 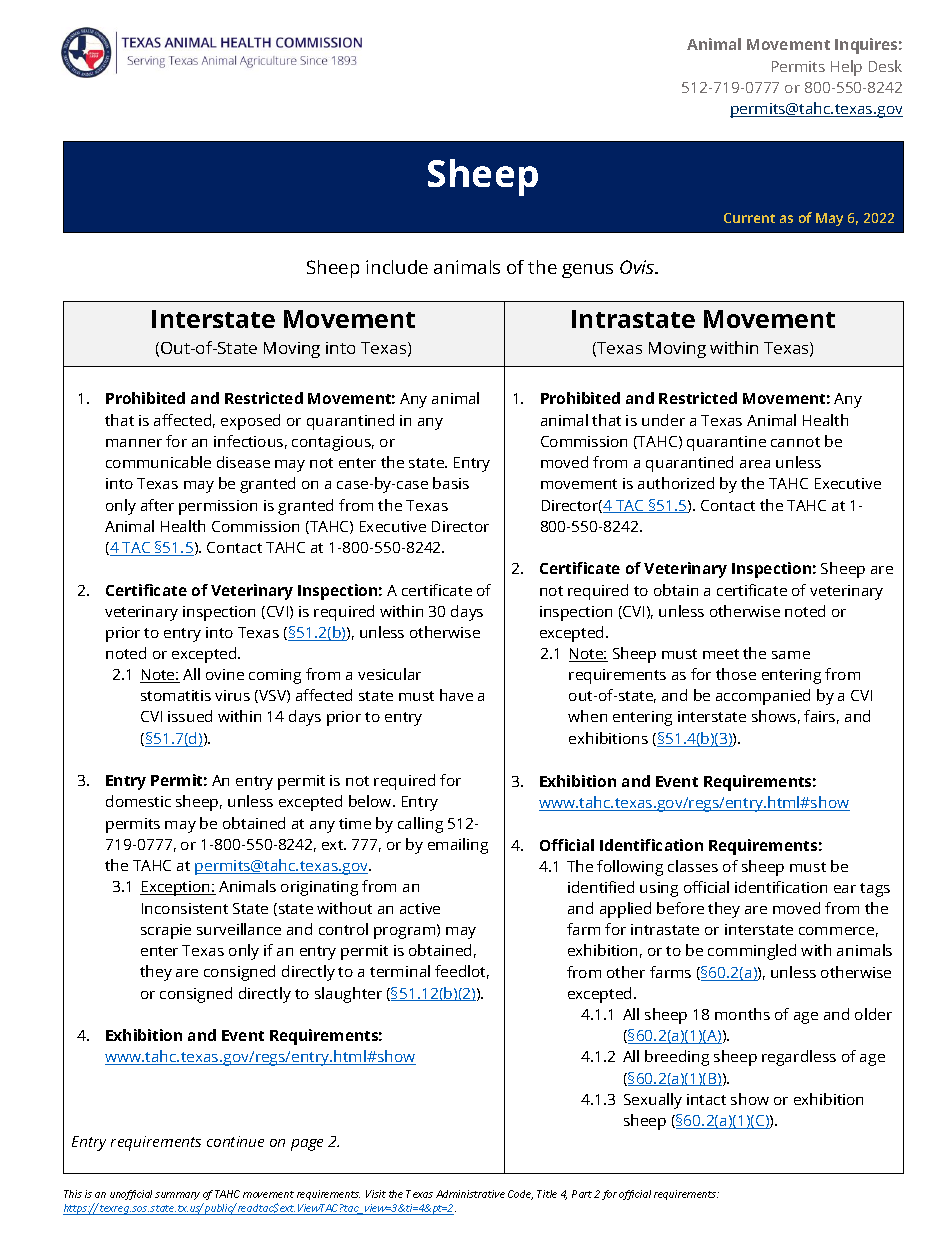 What do you see at coordinates (846, 68) in the document?
I see `Help` at bounding box center [846, 68].
